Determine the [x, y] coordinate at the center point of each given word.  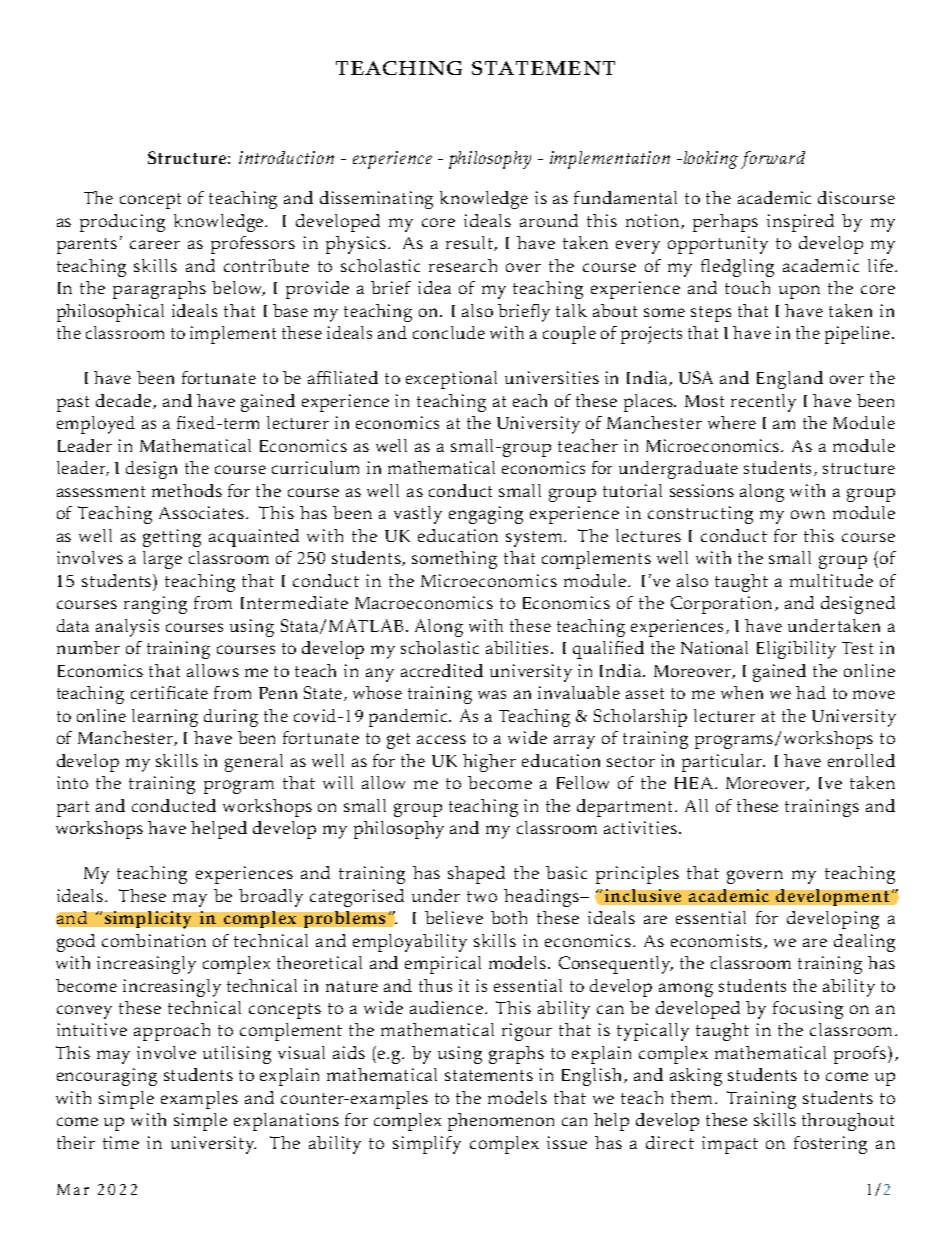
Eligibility [796, 650]
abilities [517, 647]
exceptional [451, 380]
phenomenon [501, 1122]
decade [125, 401]
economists [718, 941]
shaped [476, 875]
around [549, 220]
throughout [848, 1122]
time [121, 1142]
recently [763, 403]
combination [154, 940]
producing [122, 223]
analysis [127, 628]
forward [773, 160]
